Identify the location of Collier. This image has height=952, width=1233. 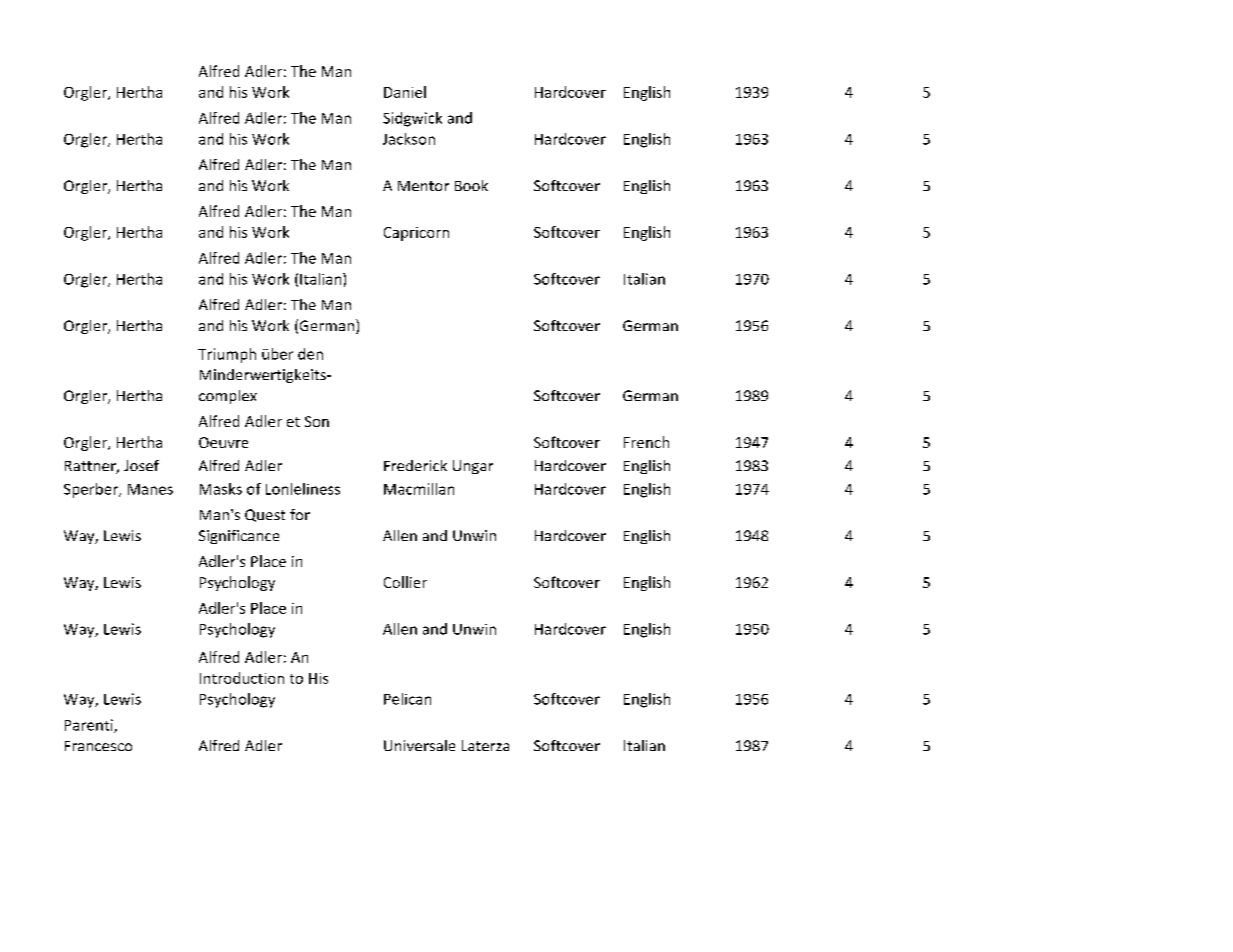
(405, 582).
